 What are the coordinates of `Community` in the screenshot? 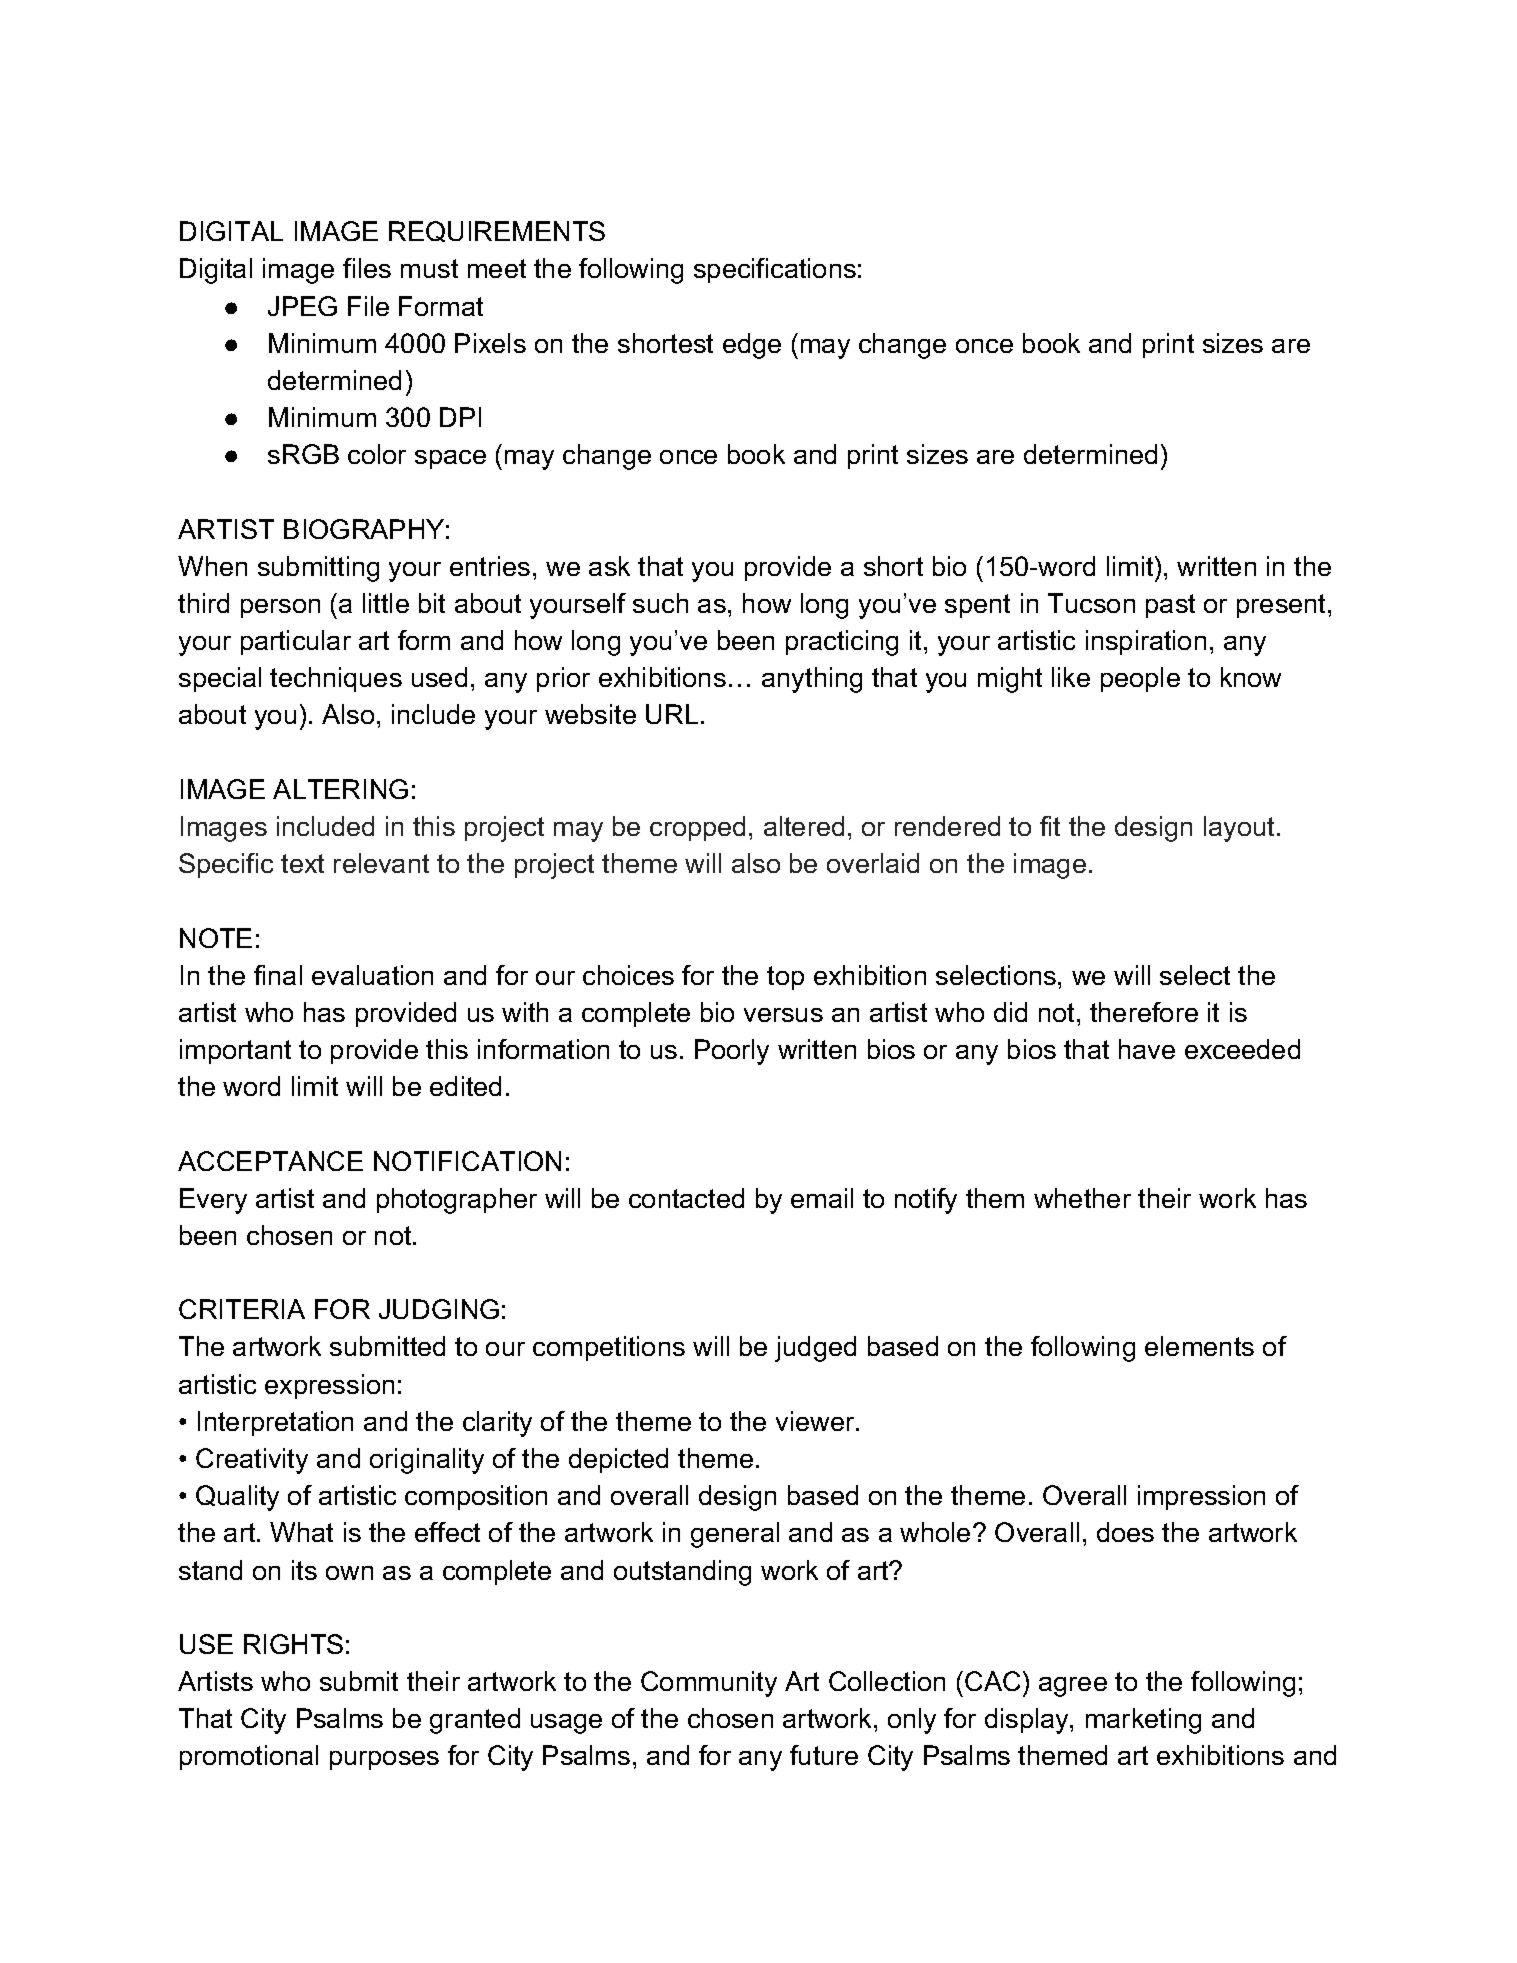 It's located at (709, 1684).
